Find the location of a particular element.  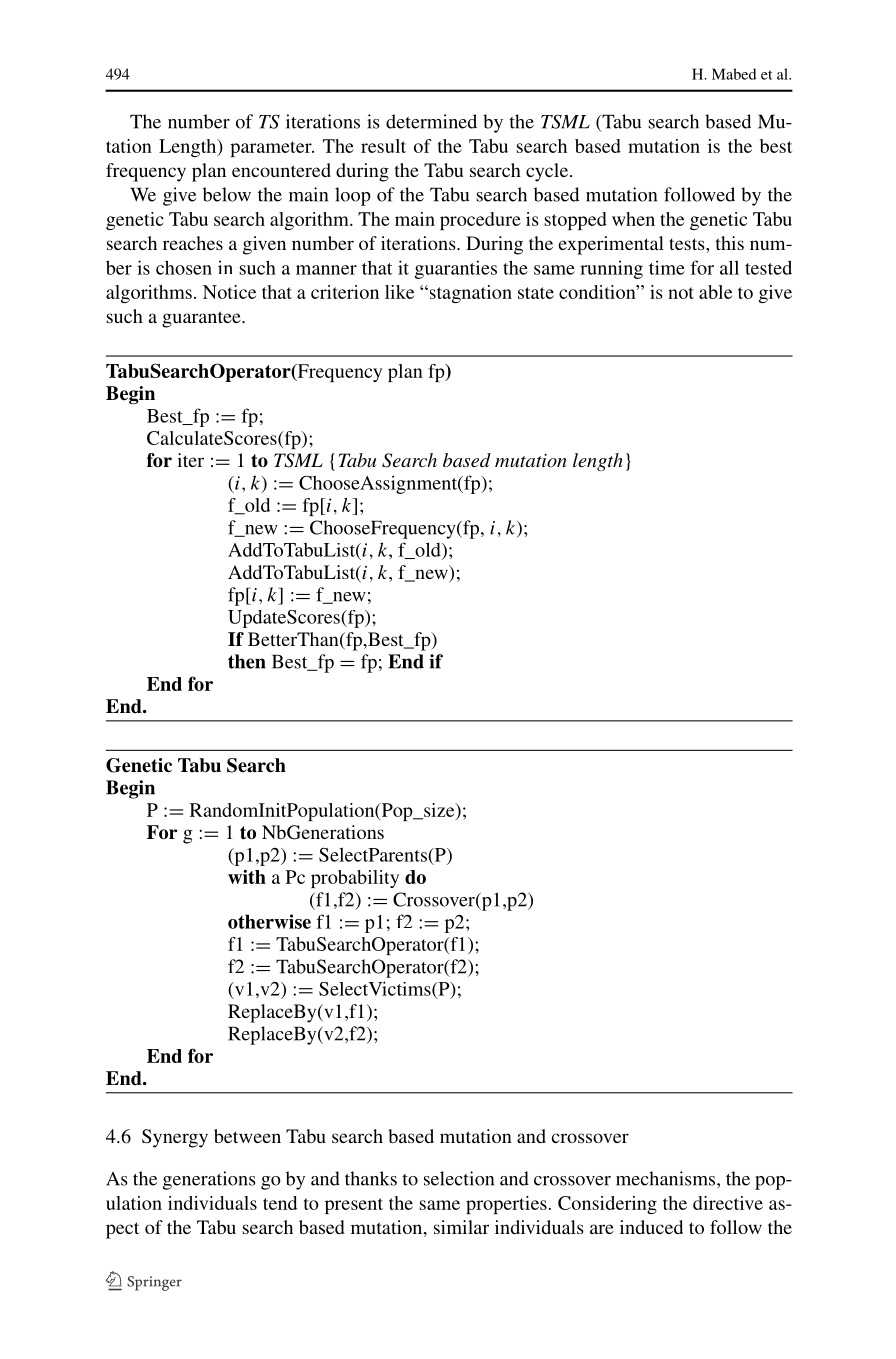

tend is located at coordinates (280, 1203).
